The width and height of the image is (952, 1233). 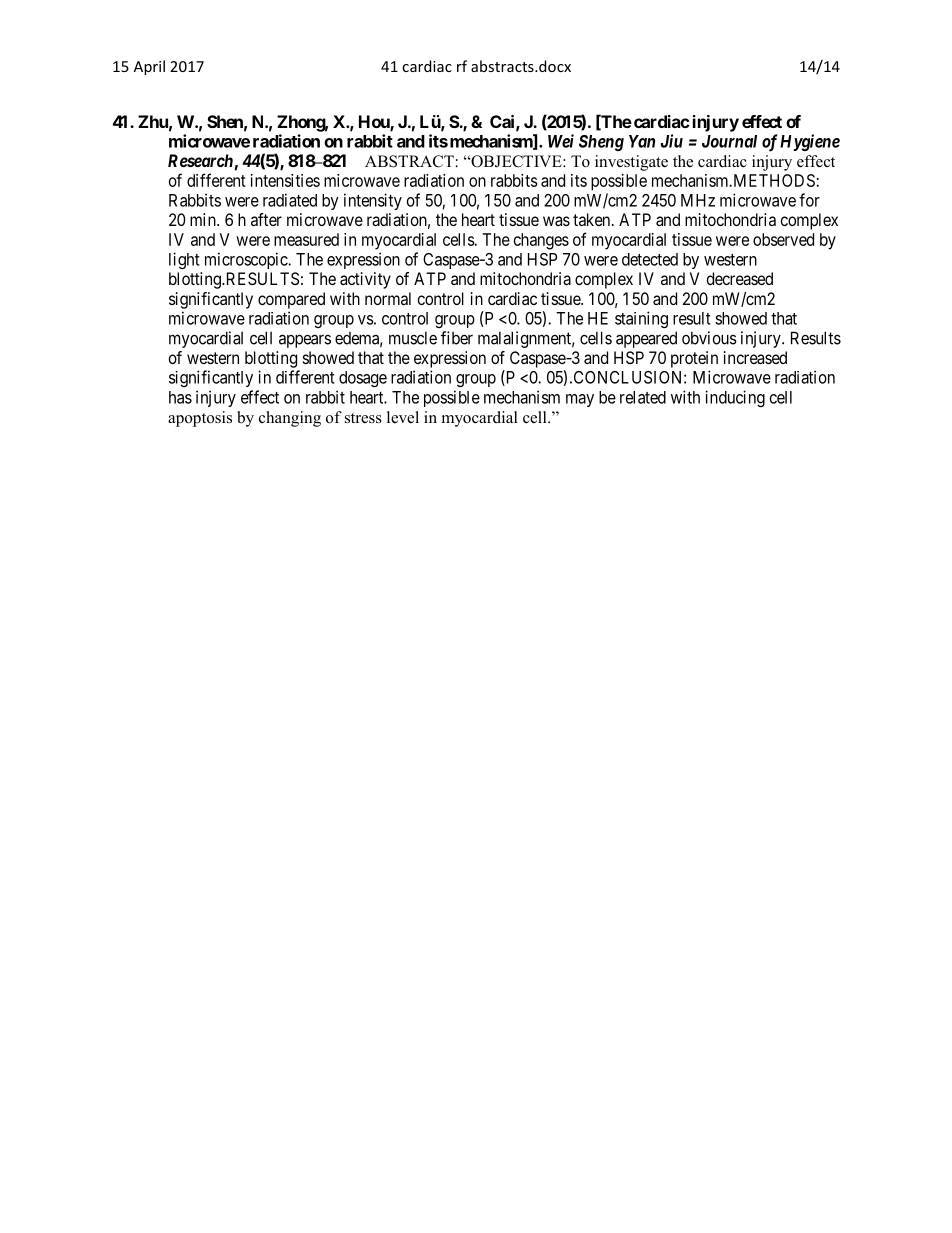 What do you see at coordinates (561, 141) in the image?
I see `Wei` at bounding box center [561, 141].
